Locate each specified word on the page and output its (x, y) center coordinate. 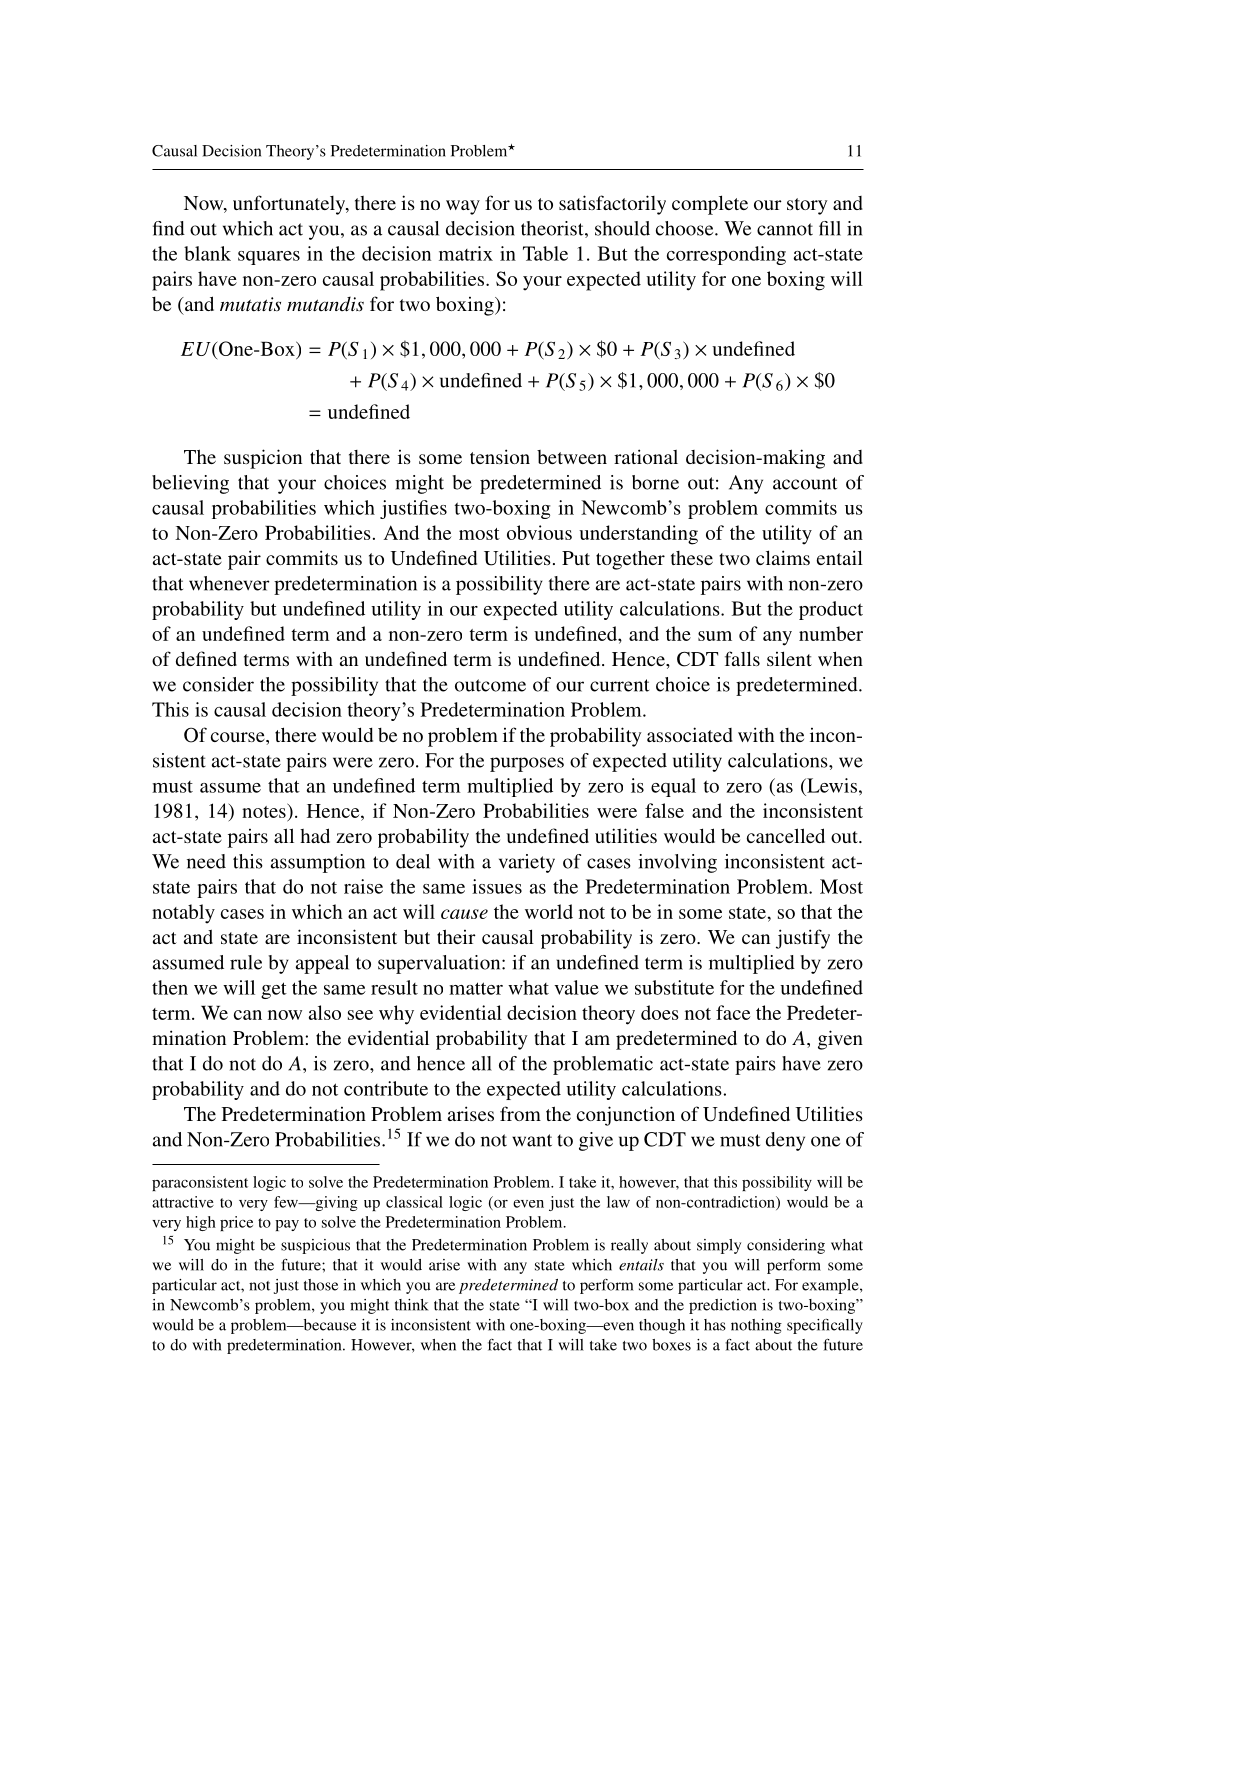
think (411, 1305)
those (321, 1285)
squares (269, 258)
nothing (756, 1326)
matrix (466, 253)
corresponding (726, 255)
